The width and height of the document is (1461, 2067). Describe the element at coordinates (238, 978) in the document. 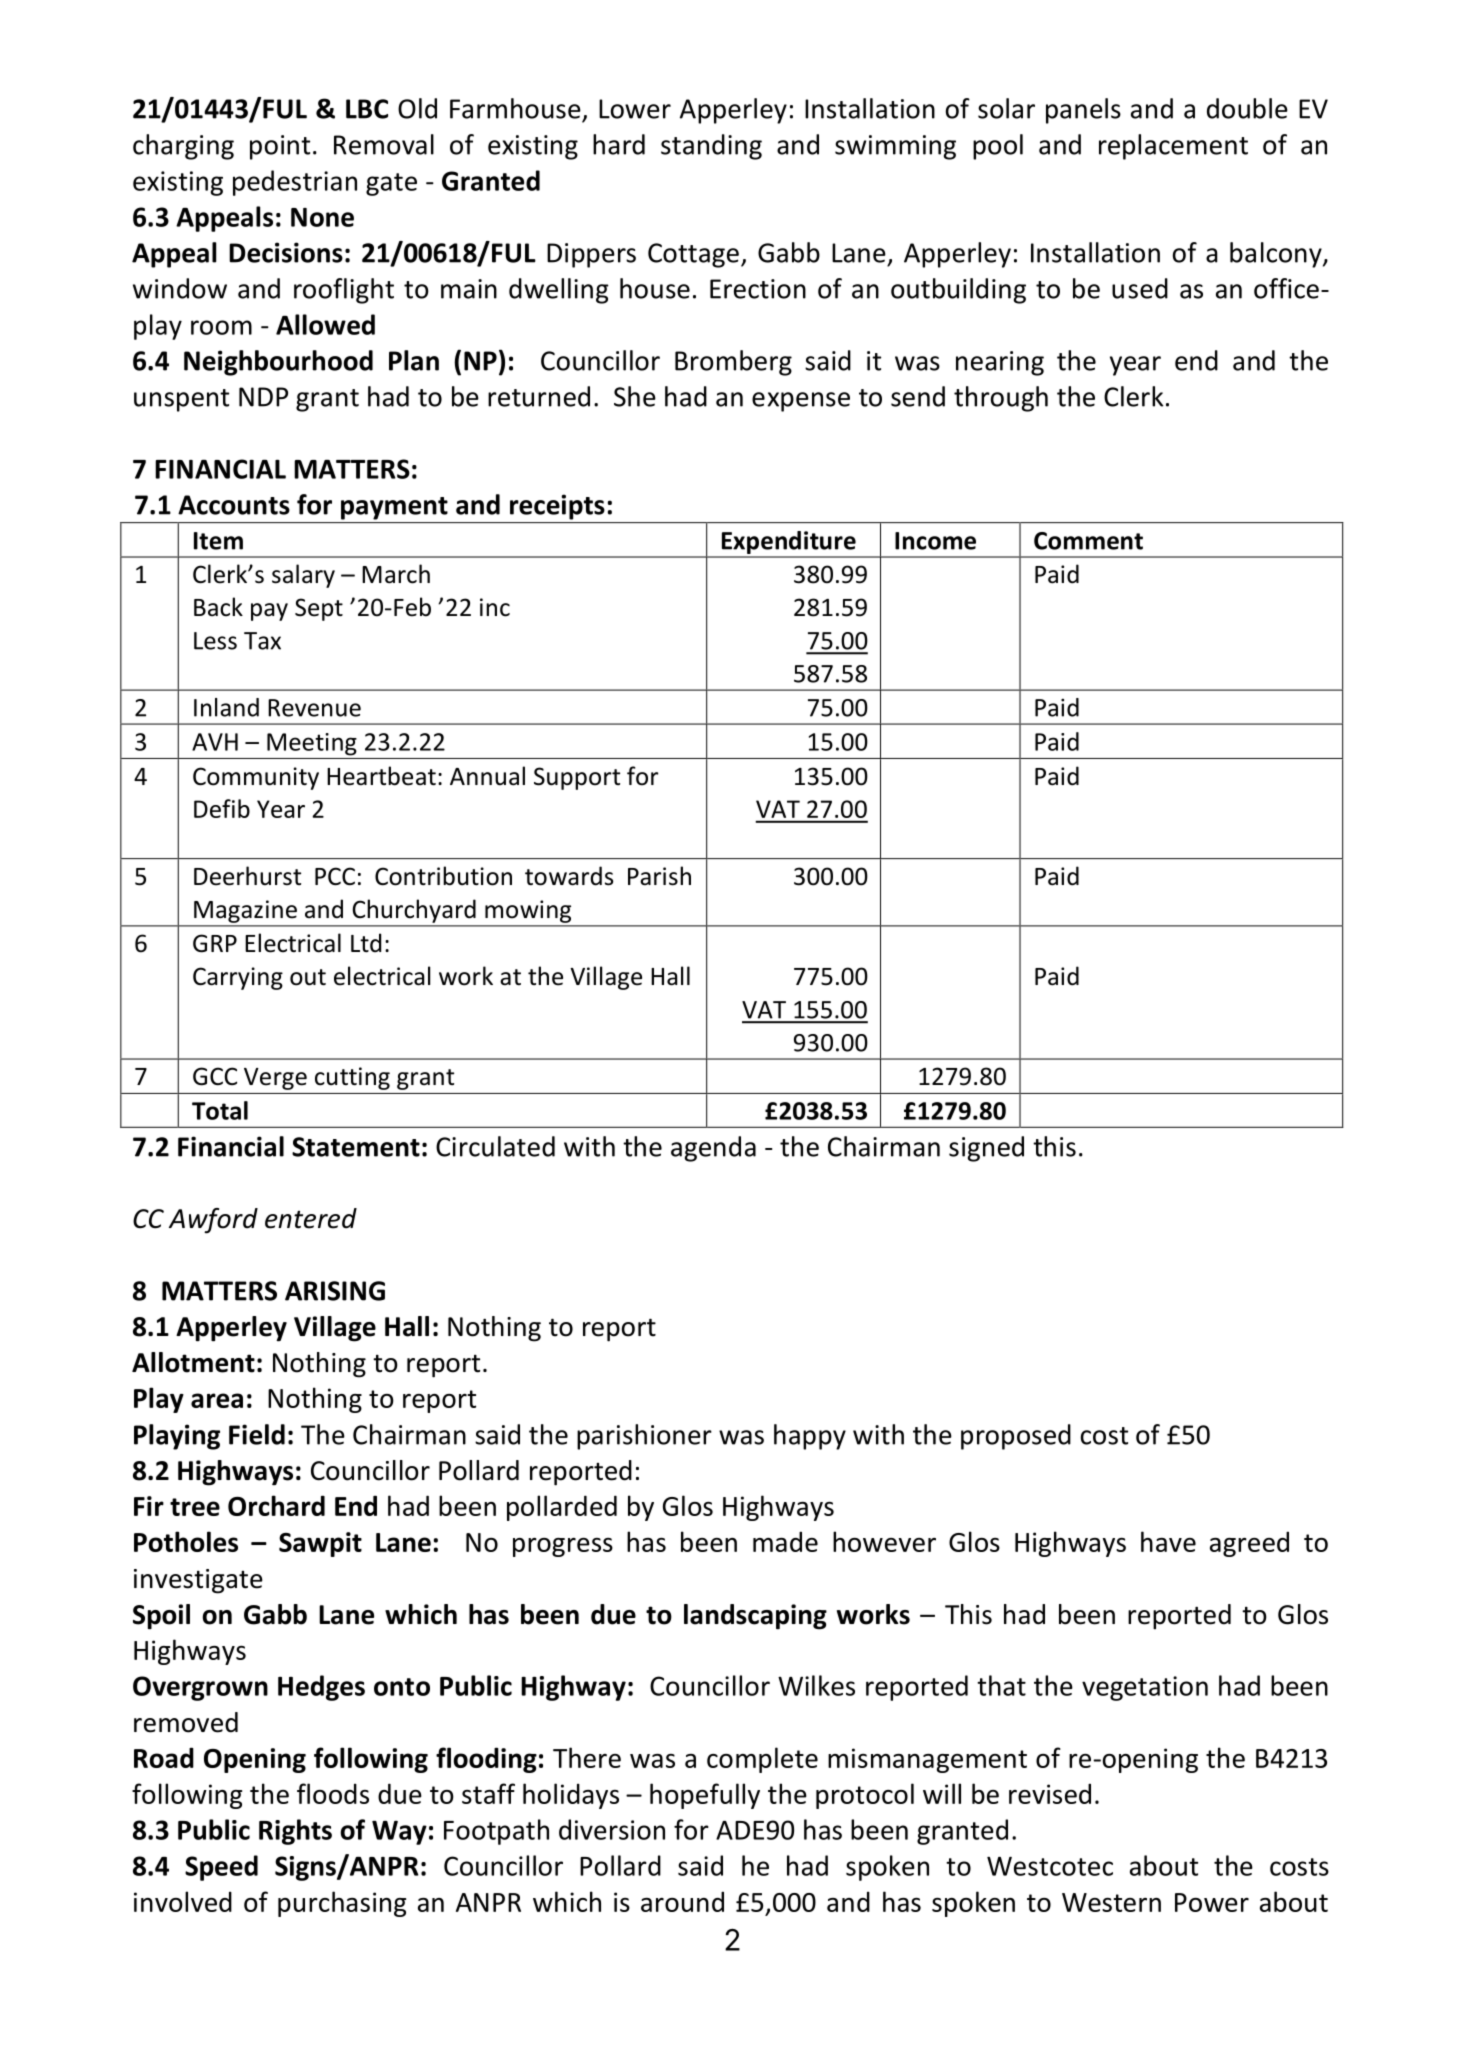

I see `Carrying` at that location.
